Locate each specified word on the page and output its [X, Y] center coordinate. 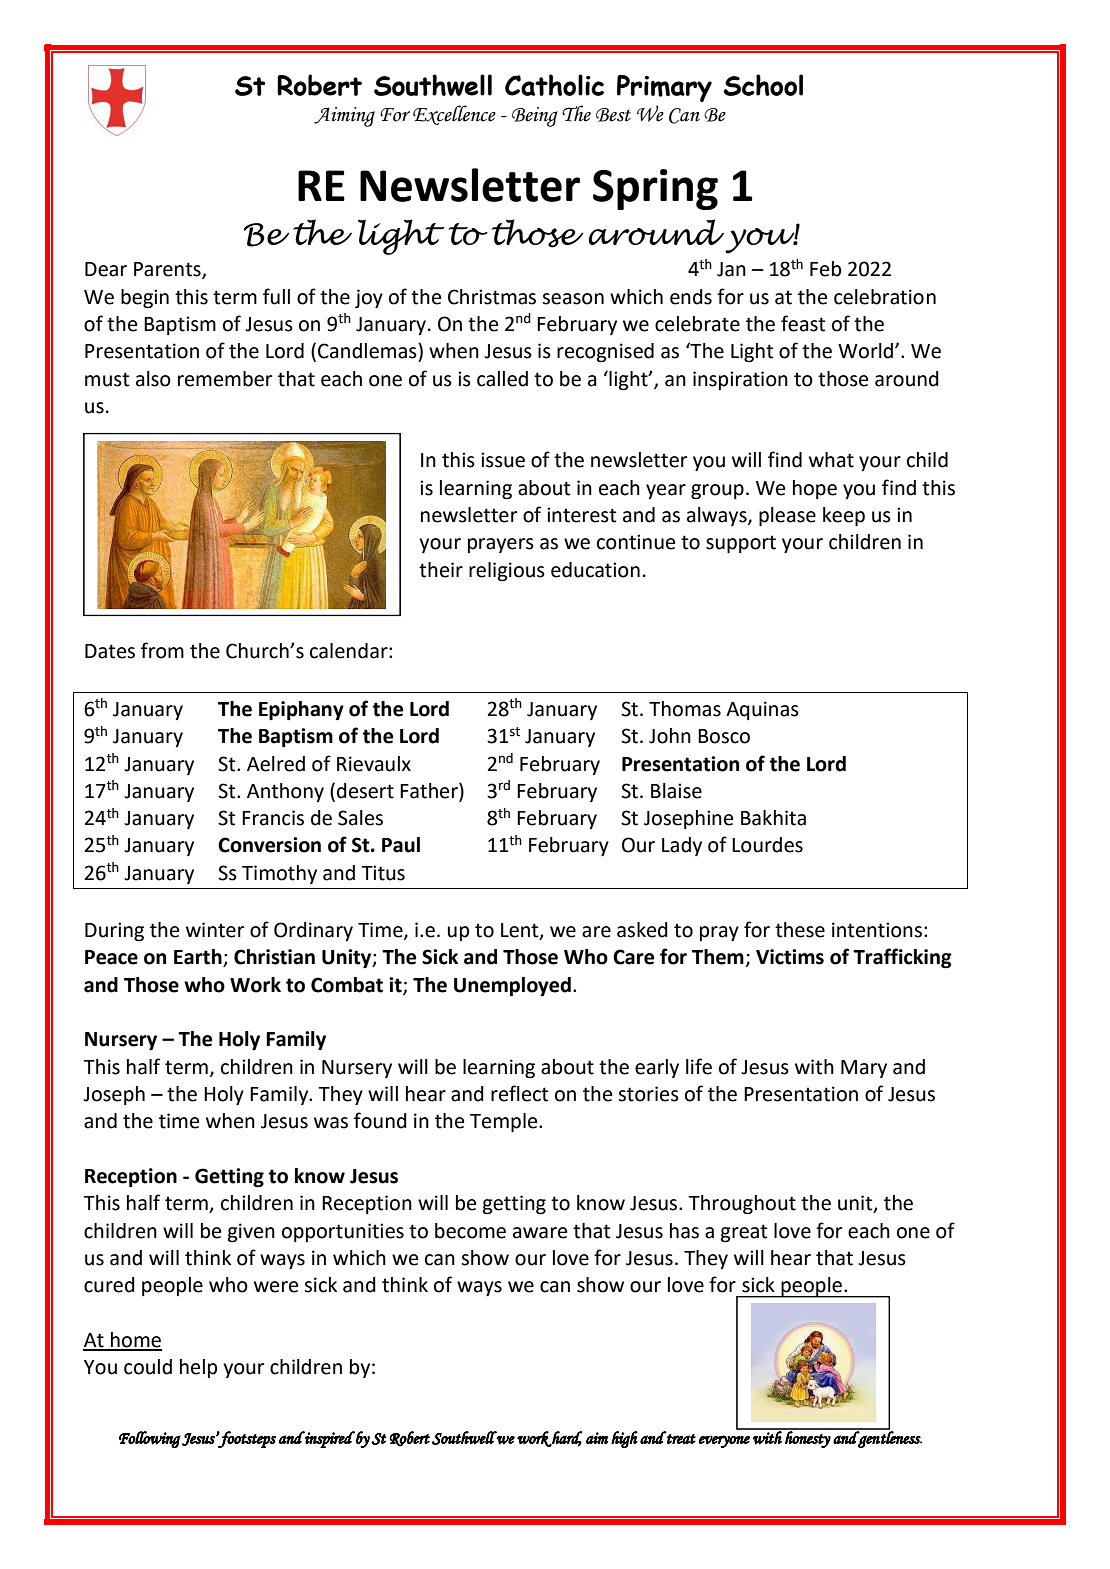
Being [535, 117]
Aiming [344, 117]
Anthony [285, 792]
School [763, 85]
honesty [807, 1438]
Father [430, 790]
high [624, 1439]
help [198, 1368]
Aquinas [762, 710]
